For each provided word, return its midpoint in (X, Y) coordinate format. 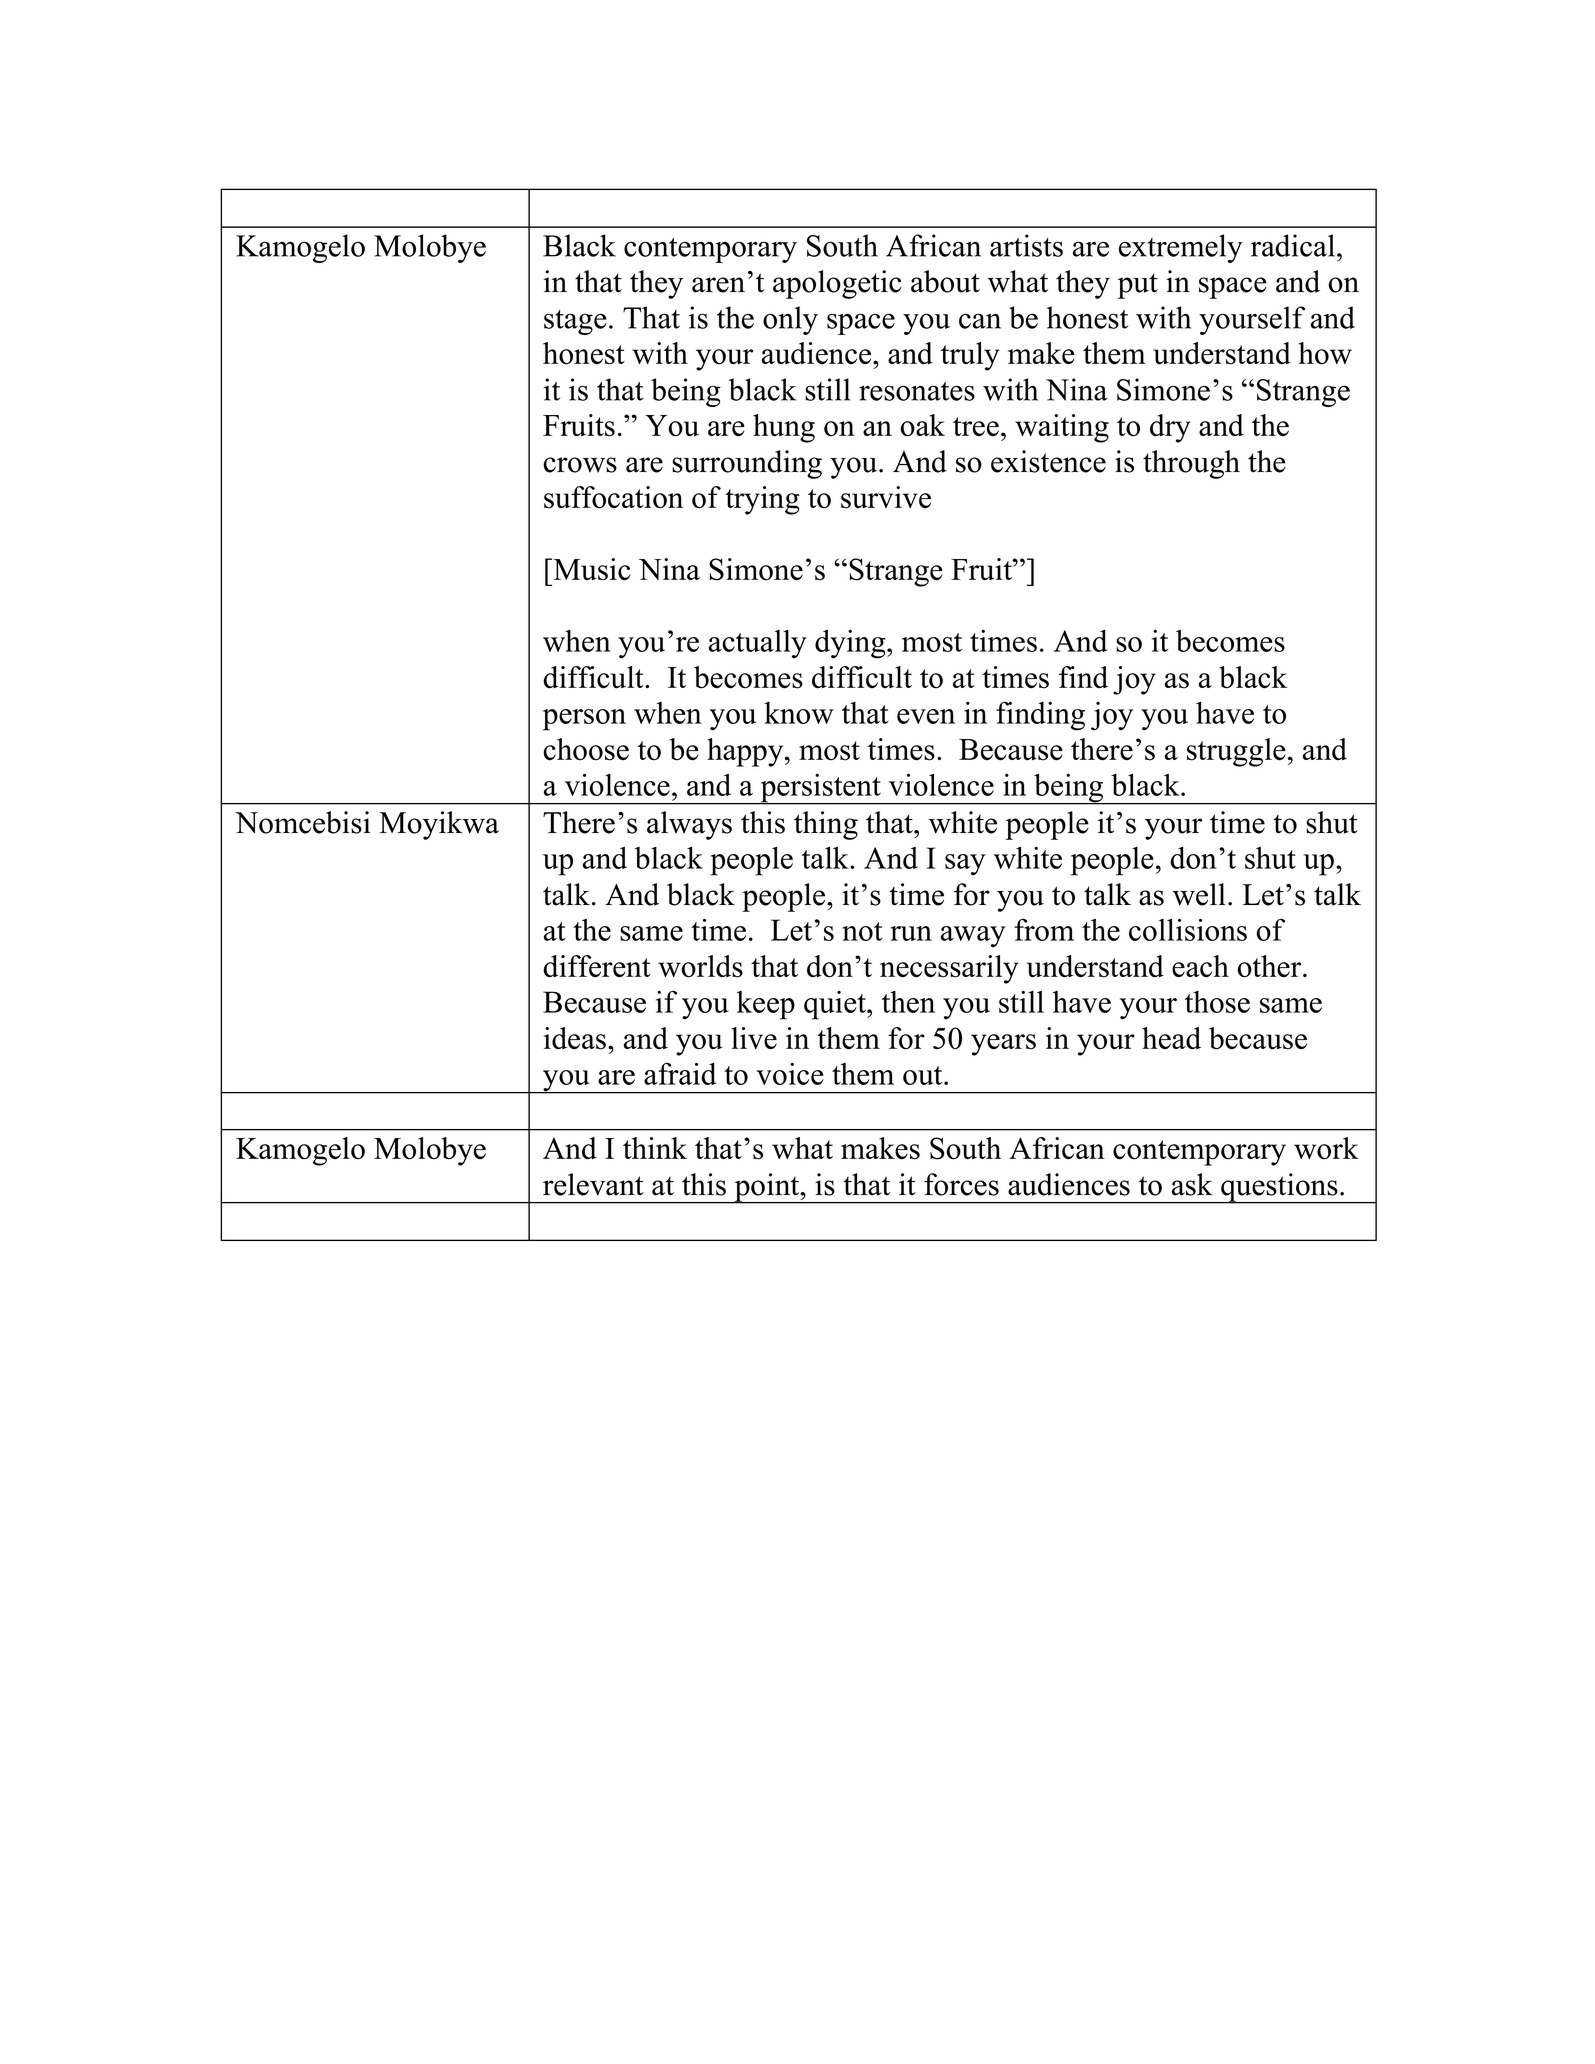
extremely (1181, 248)
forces (961, 1184)
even (926, 716)
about (945, 281)
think (655, 1148)
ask (1192, 1184)
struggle (1236, 752)
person (584, 720)
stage (575, 322)
